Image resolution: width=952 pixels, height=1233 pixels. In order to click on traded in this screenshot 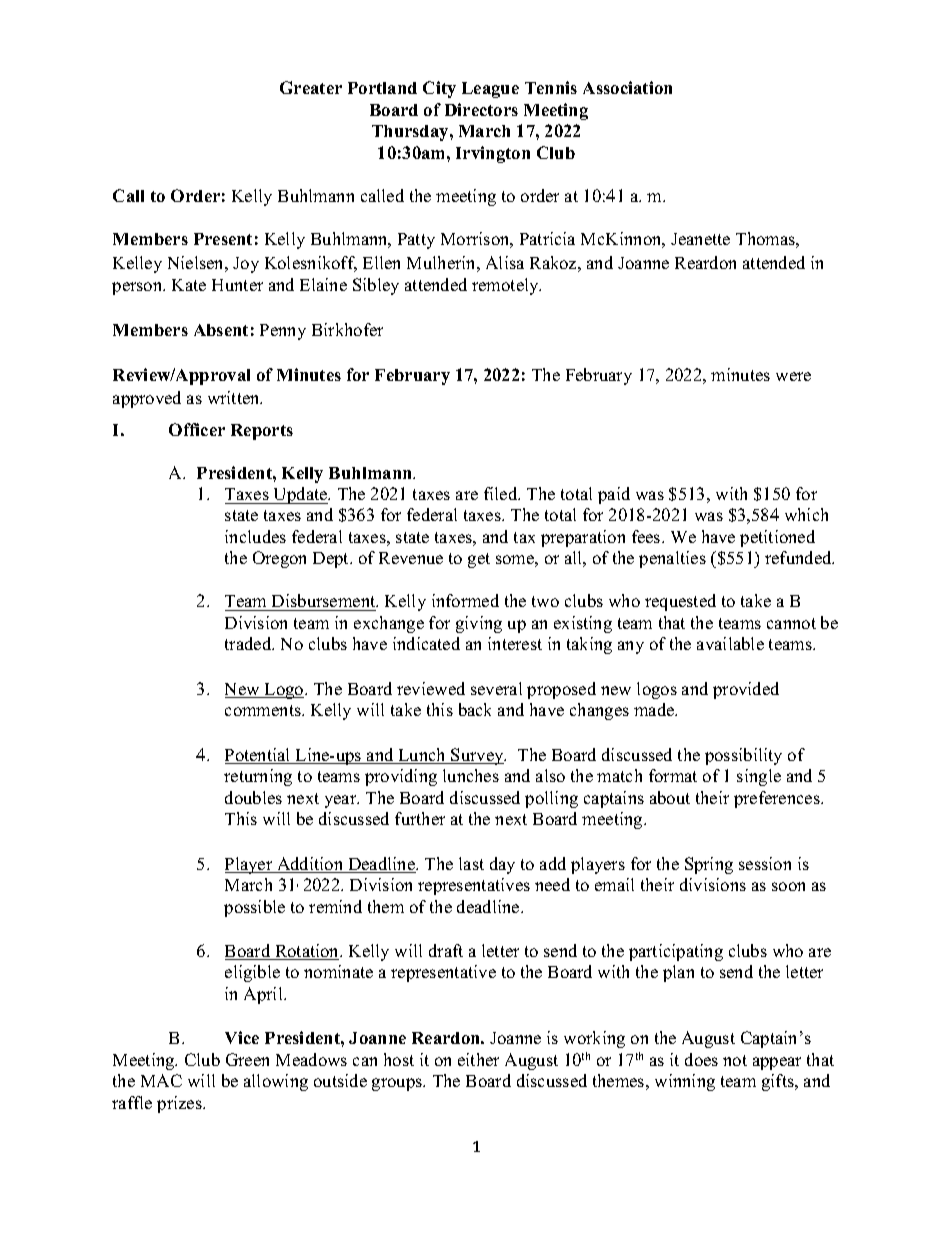, I will do `click(249, 643)`.
